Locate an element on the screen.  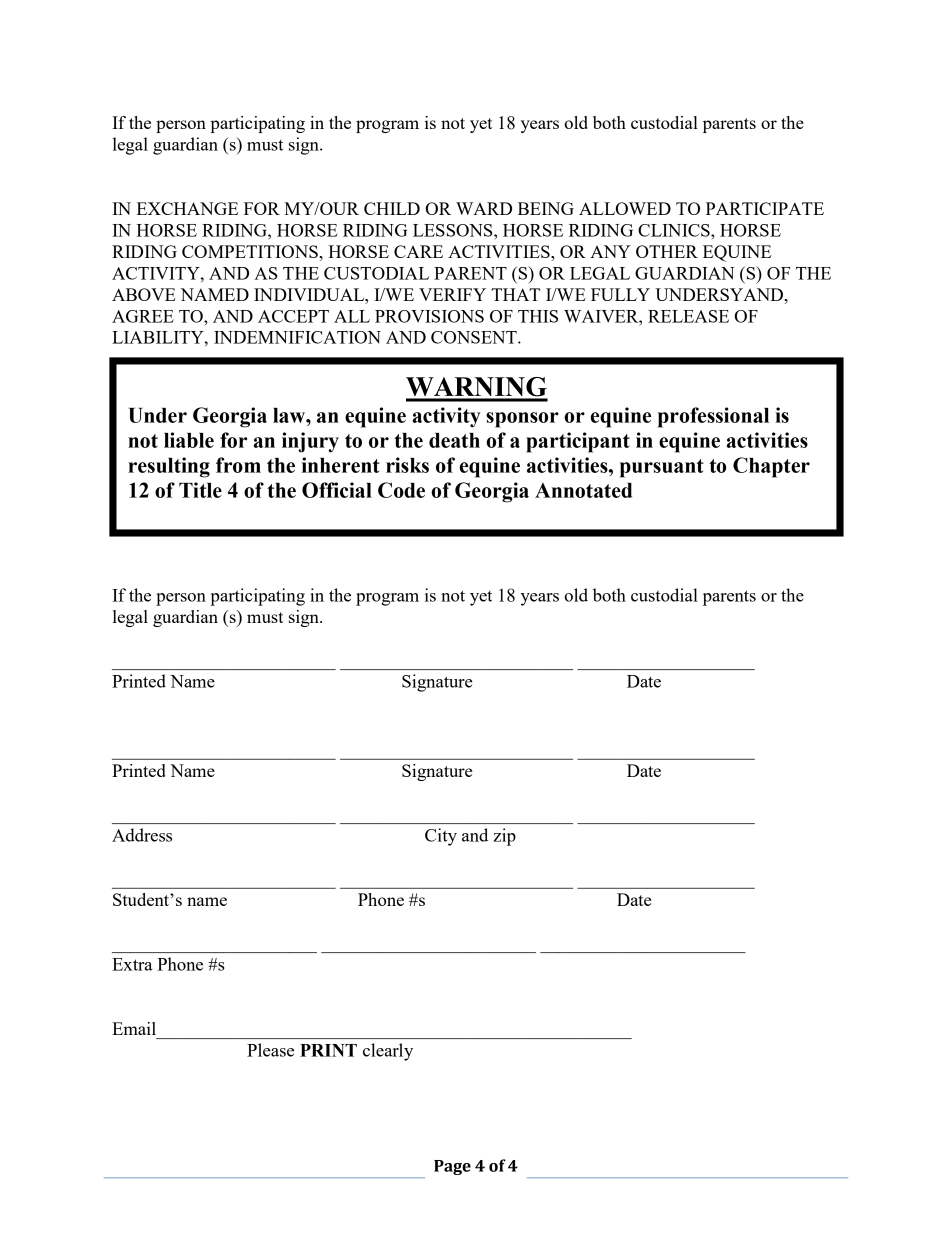
Please is located at coordinates (270, 1050).
